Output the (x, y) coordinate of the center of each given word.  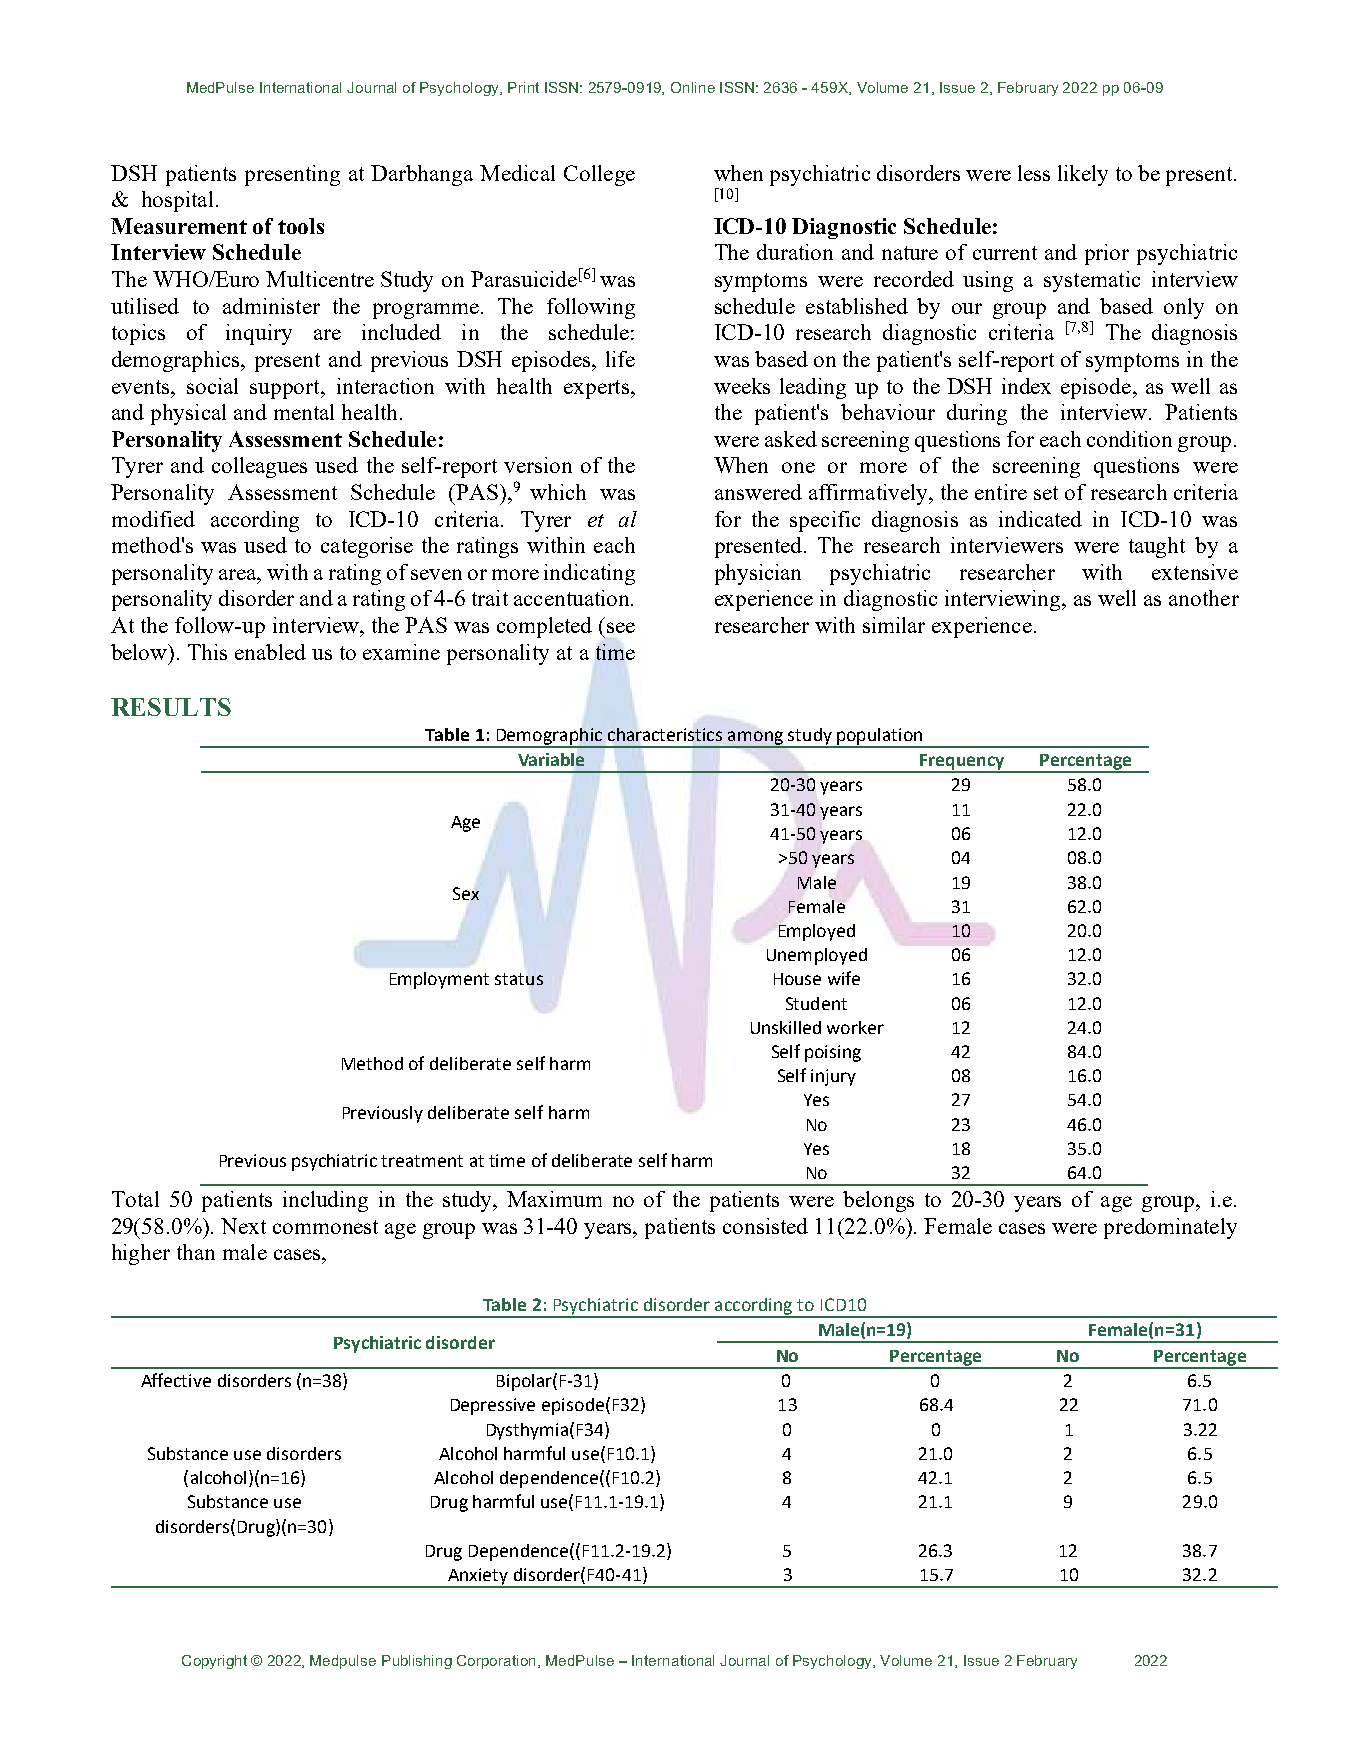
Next (243, 1226)
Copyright (214, 1662)
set (1046, 493)
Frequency (963, 763)
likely (1083, 175)
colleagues (259, 467)
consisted (765, 1226)
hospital (177, 201)
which (558, 492)
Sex (466, 893)
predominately (1170, 1228)
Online (693, 87)
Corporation (498, 1662)
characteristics (665, 734)
